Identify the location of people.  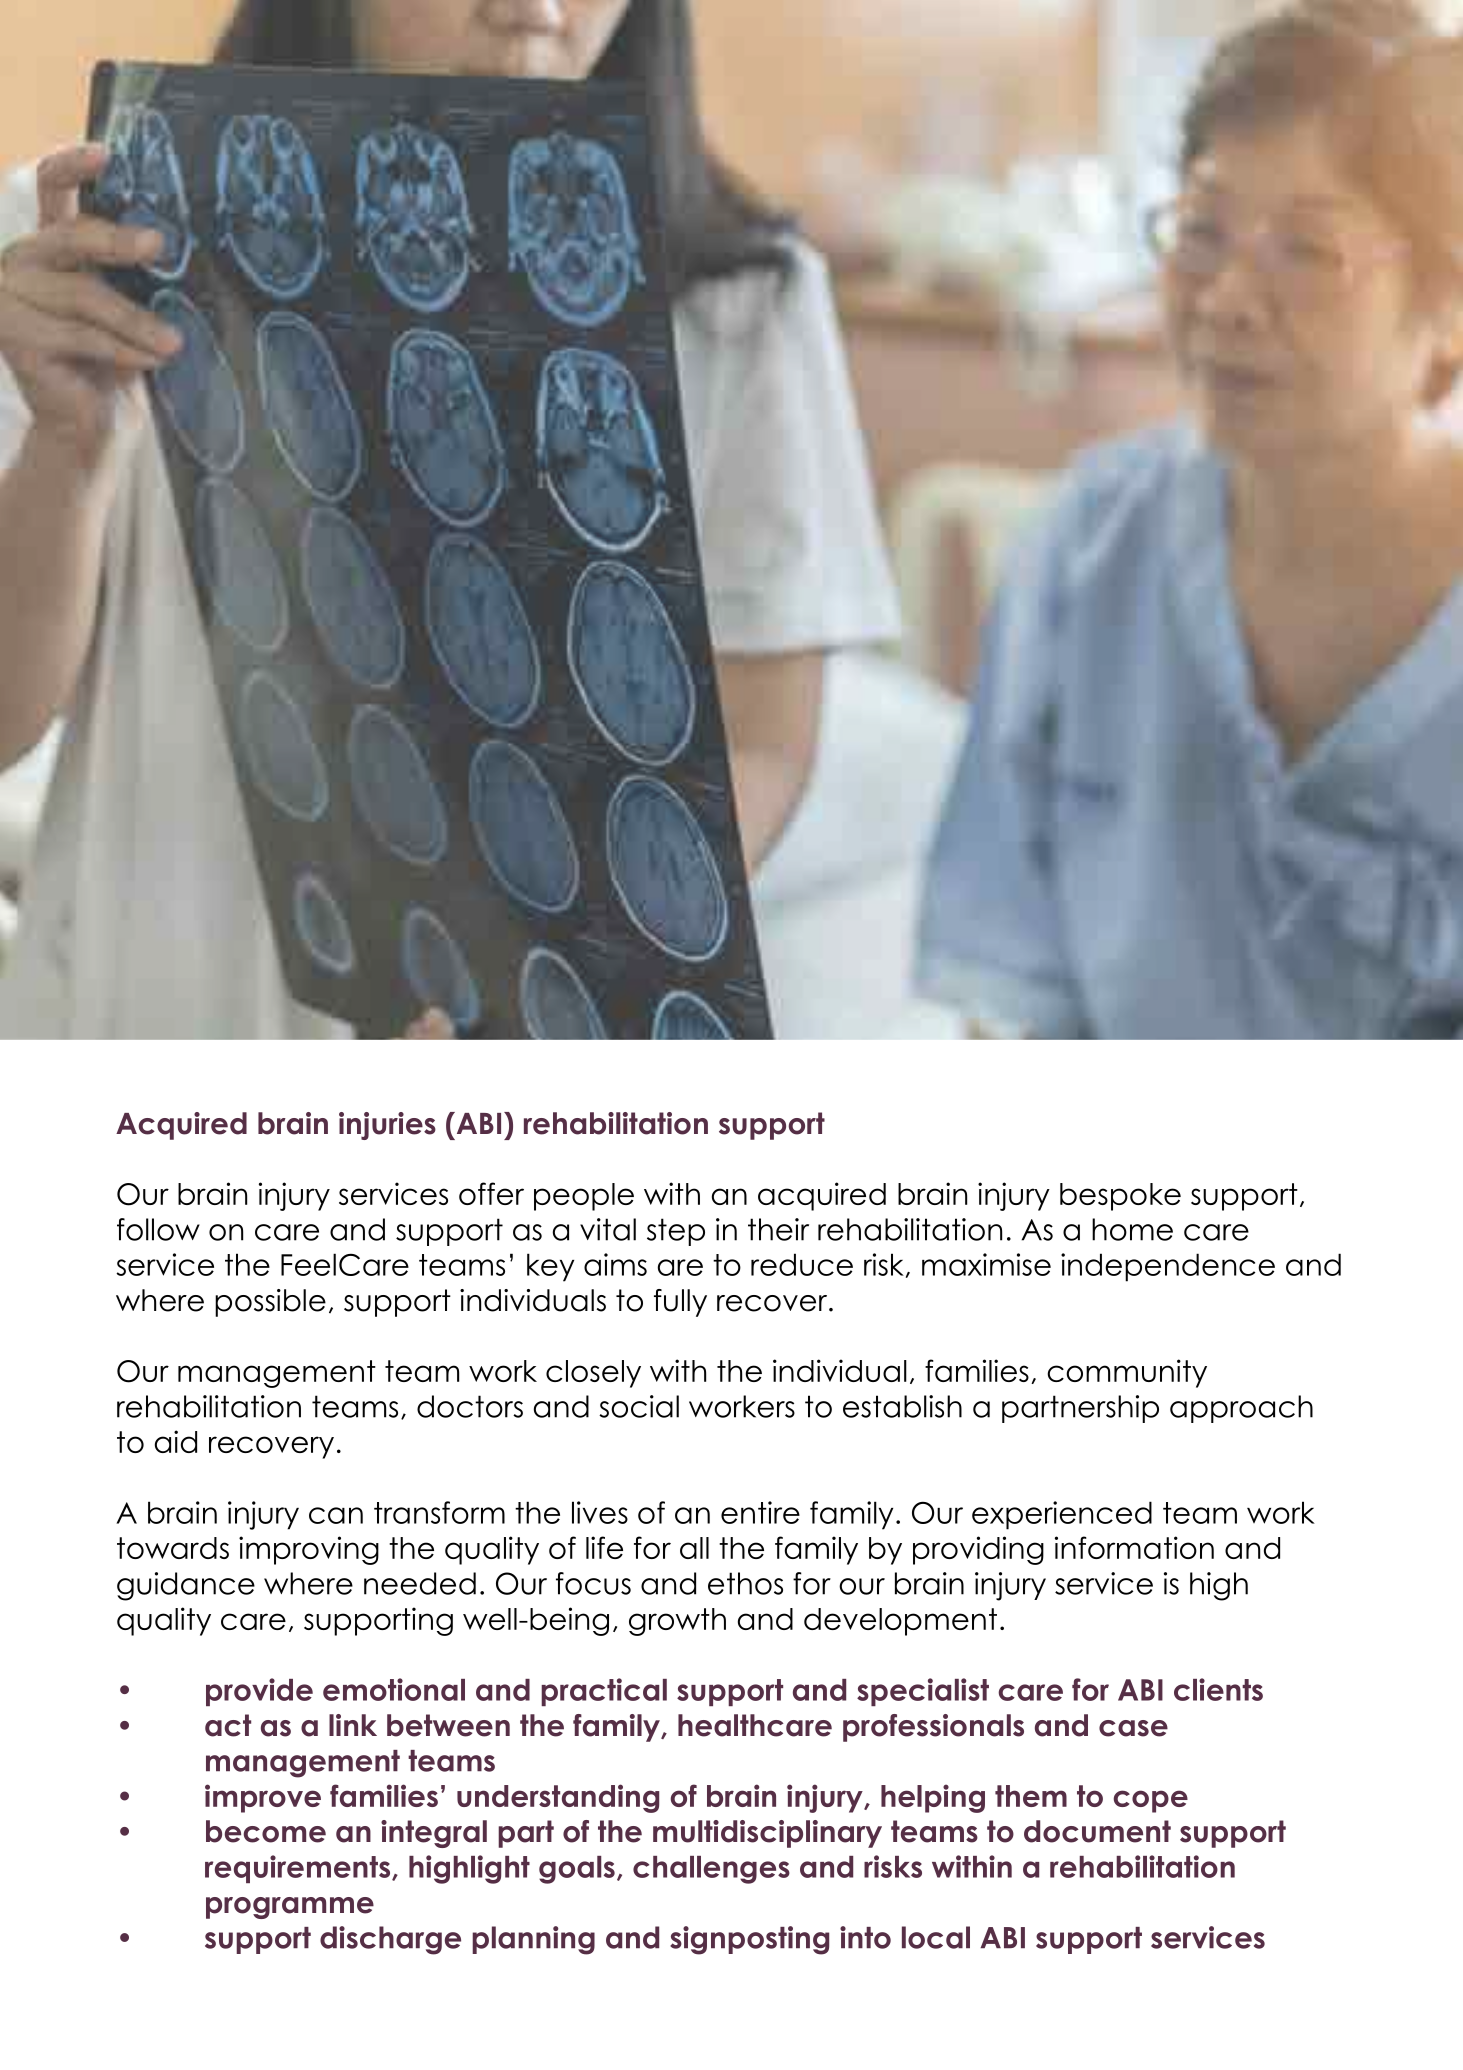
(584, 1197).
